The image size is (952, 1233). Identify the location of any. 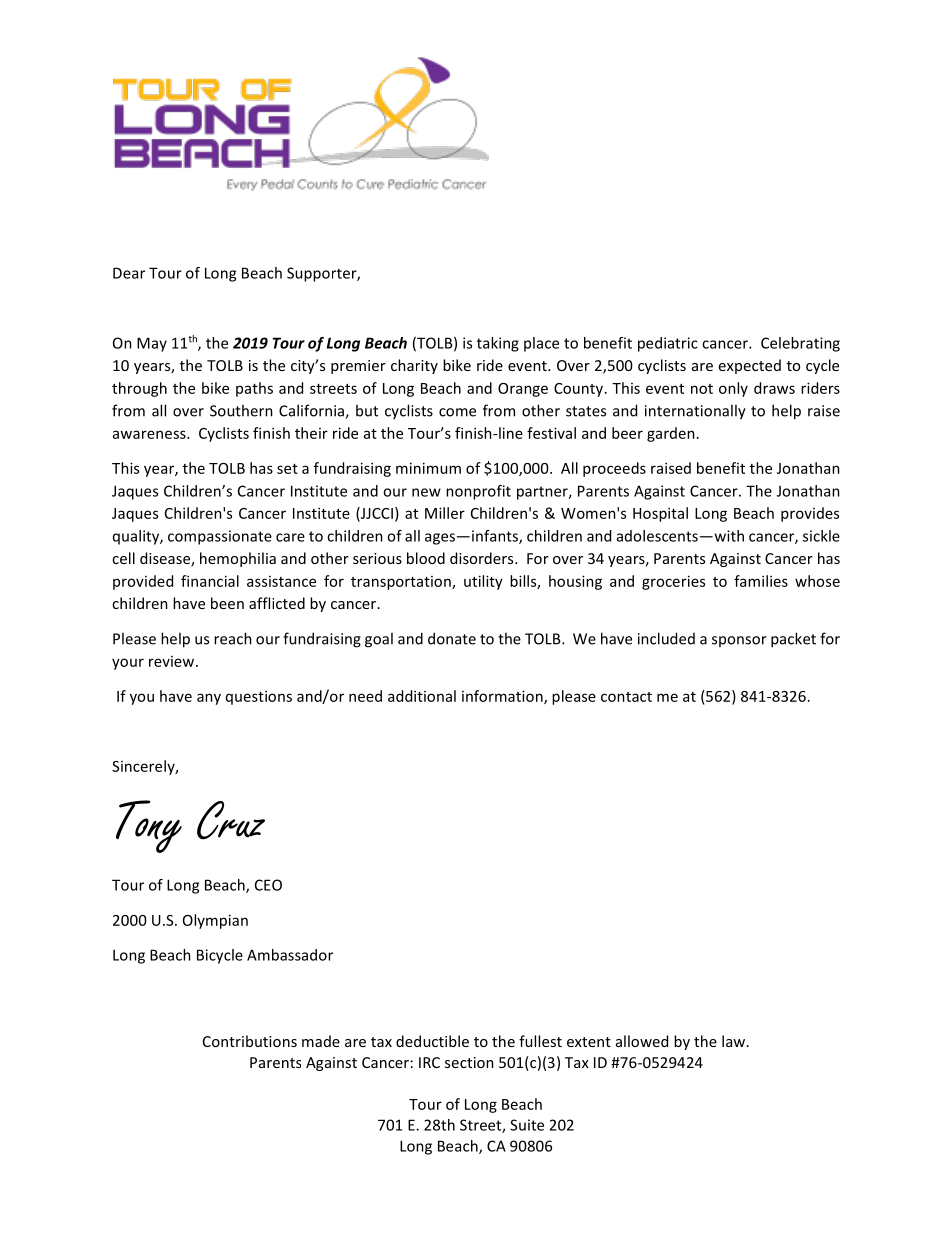
(209, 699).
